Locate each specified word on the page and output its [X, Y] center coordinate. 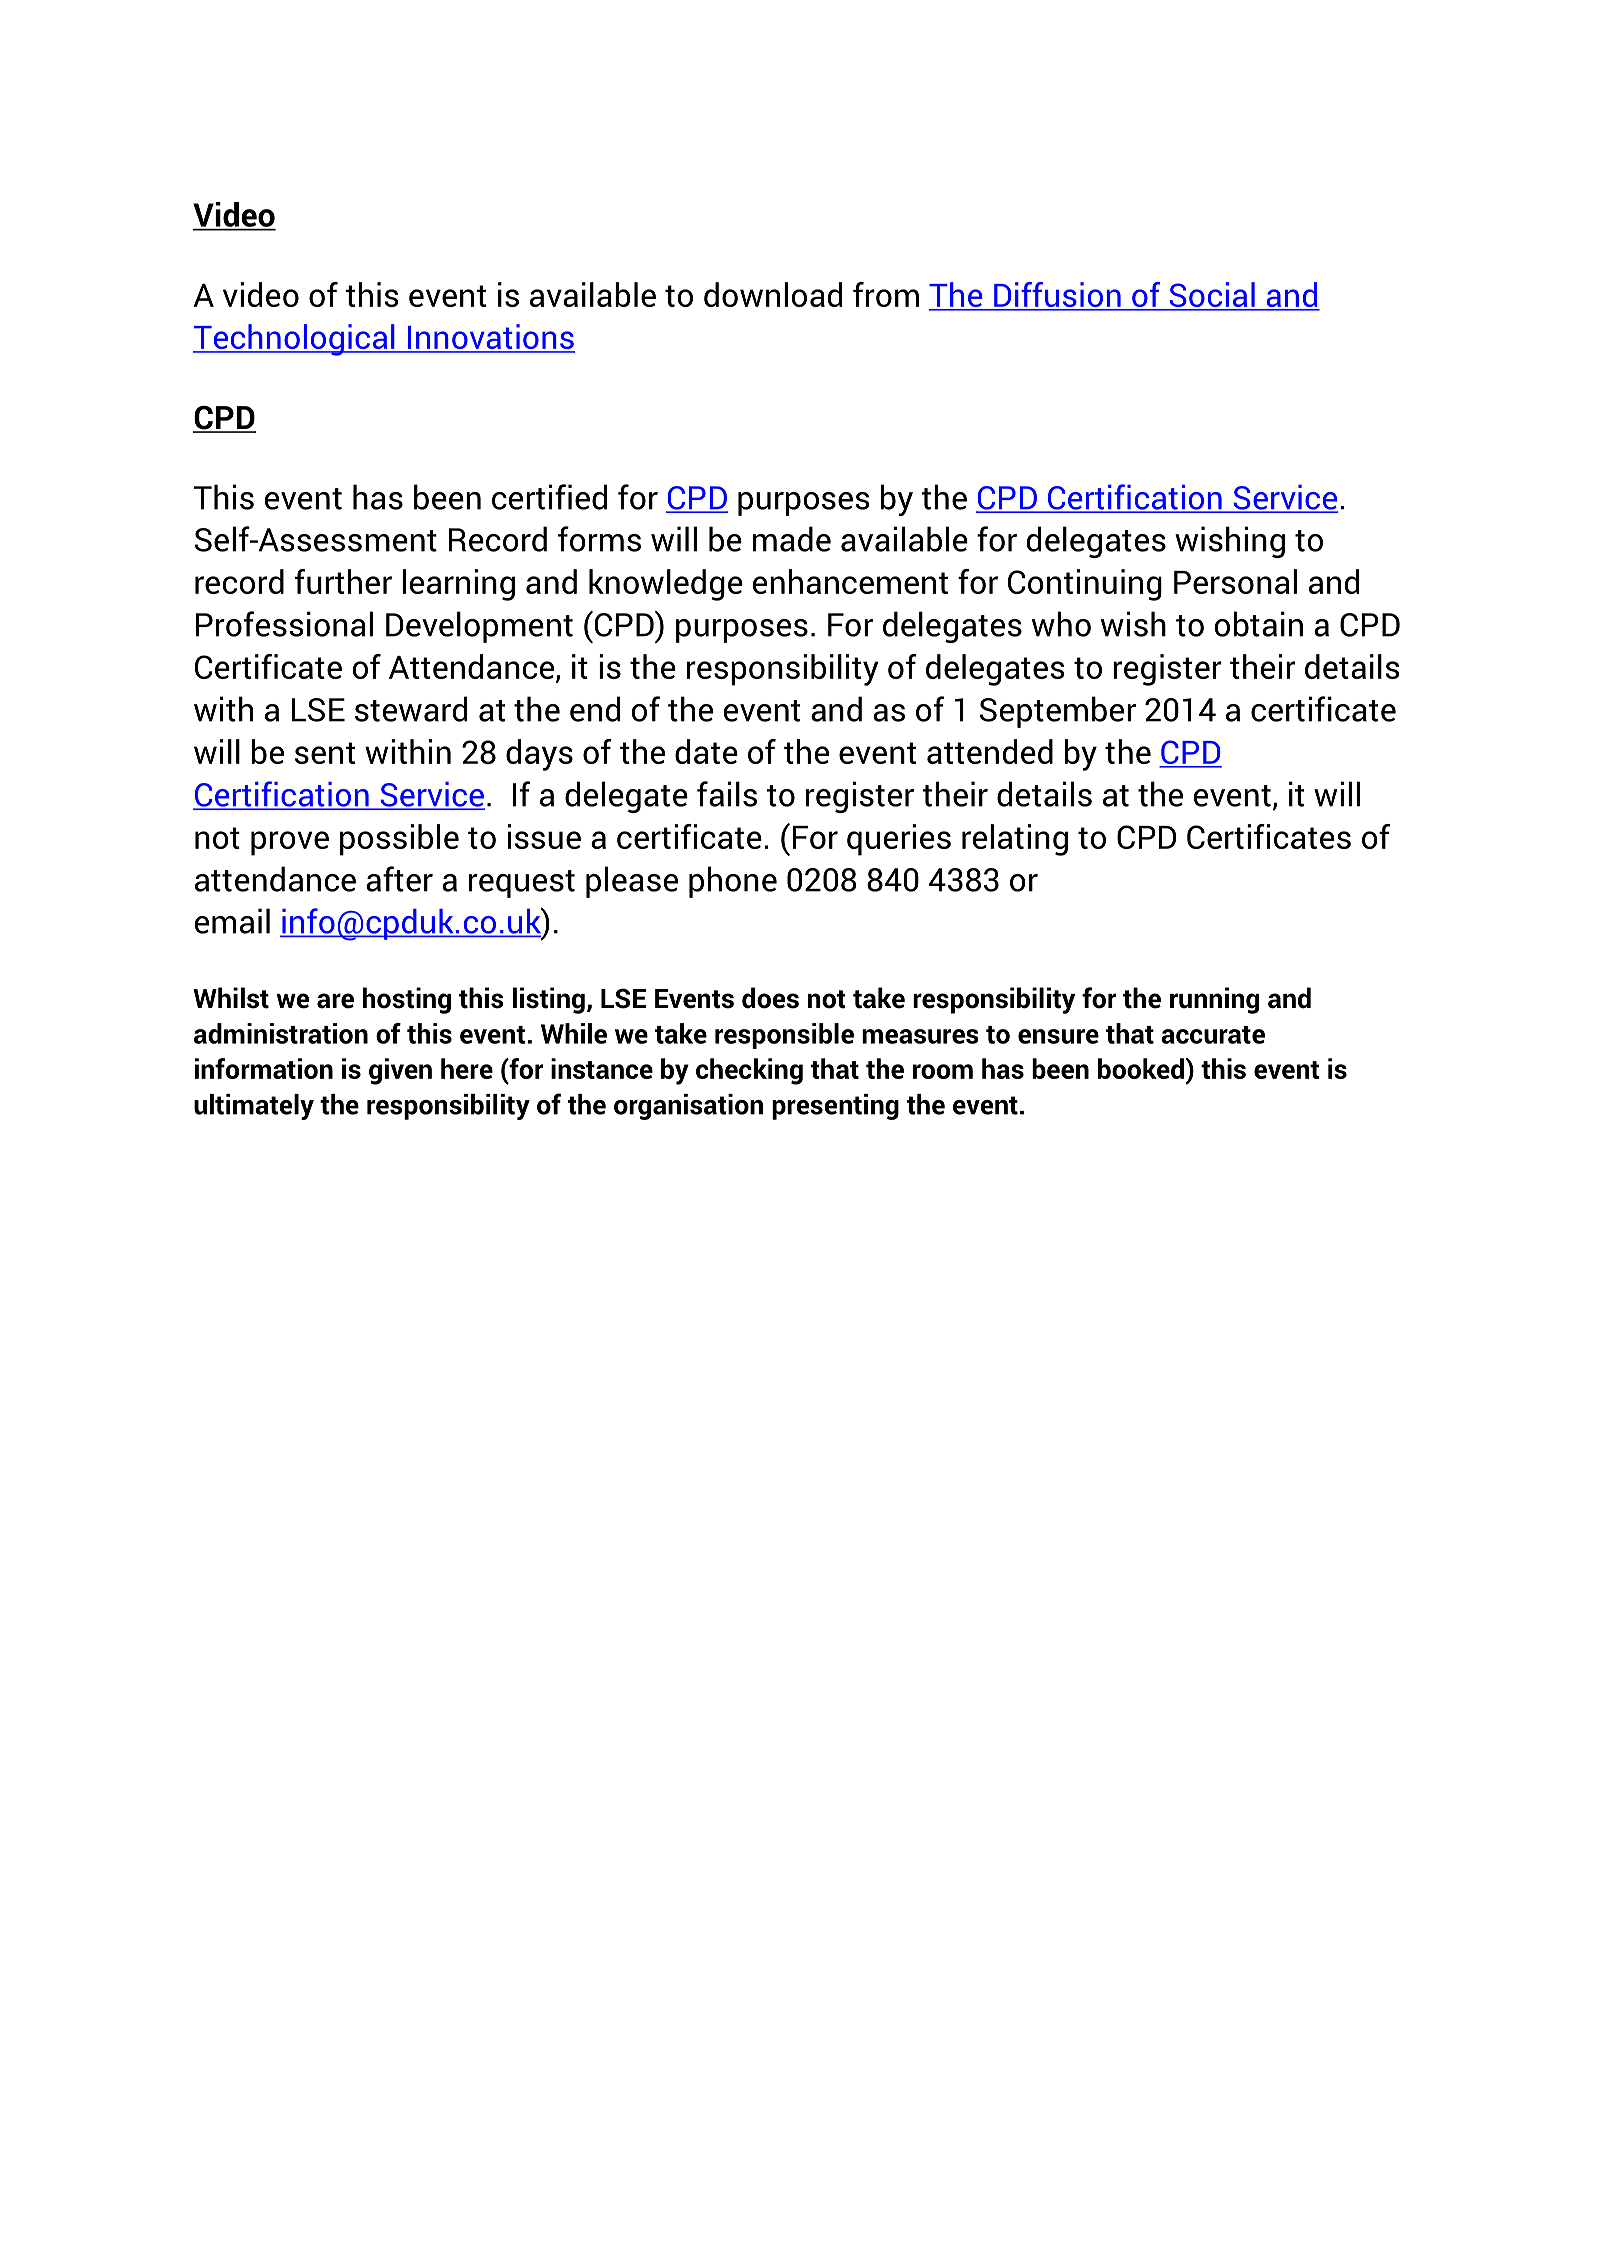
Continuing [1085, 585]
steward [411, 709]
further [343, 581]
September [1058, 712]
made [792, 539]
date [706, 751]
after [399, 879]
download [773, 294]
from [886, 294]
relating [1015, 840]
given [400, 1071]
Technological [295, 340]
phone [733, 882]
